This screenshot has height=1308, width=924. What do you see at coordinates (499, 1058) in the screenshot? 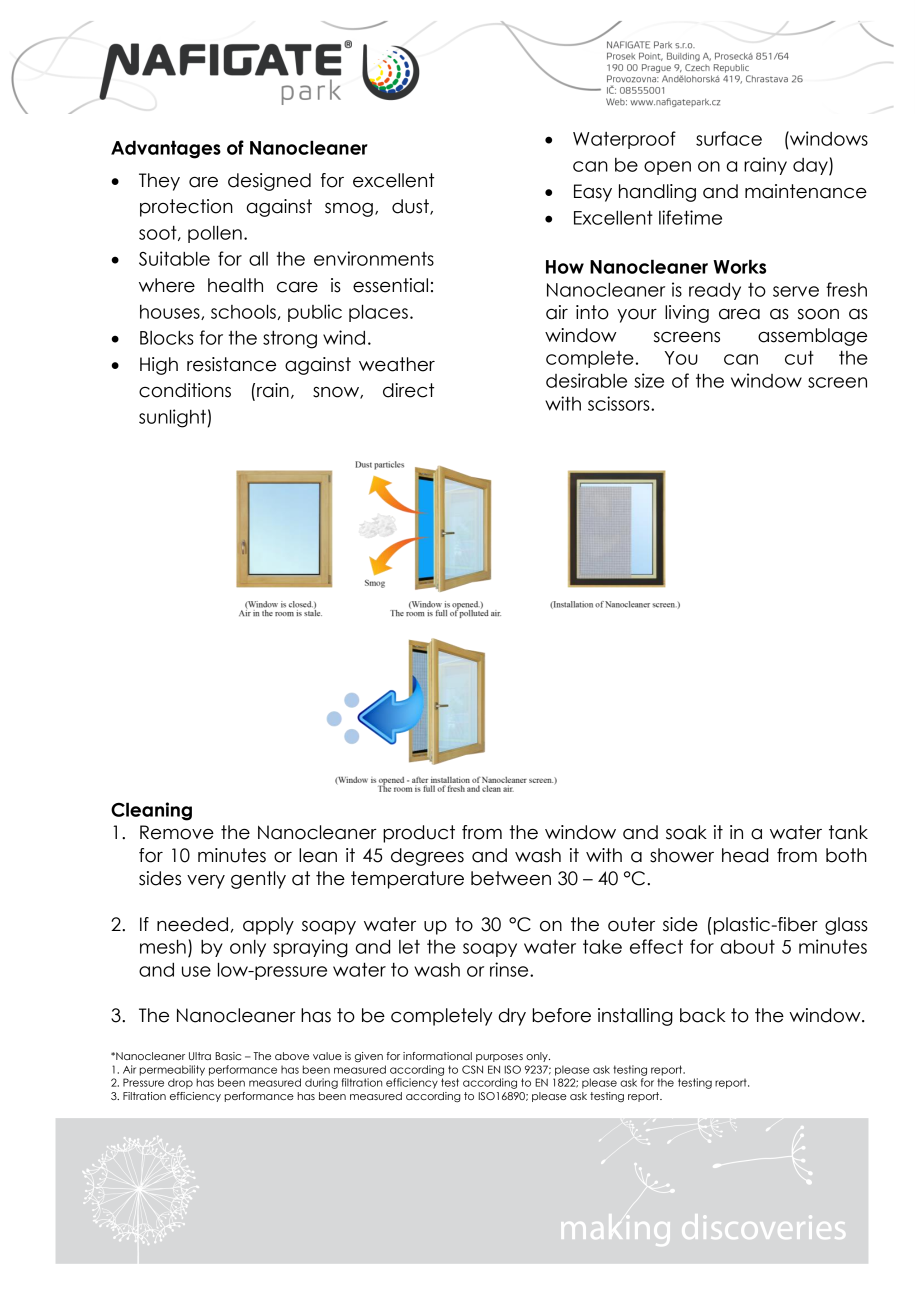
I see `purposes` at bounding box center [499, 1058].
